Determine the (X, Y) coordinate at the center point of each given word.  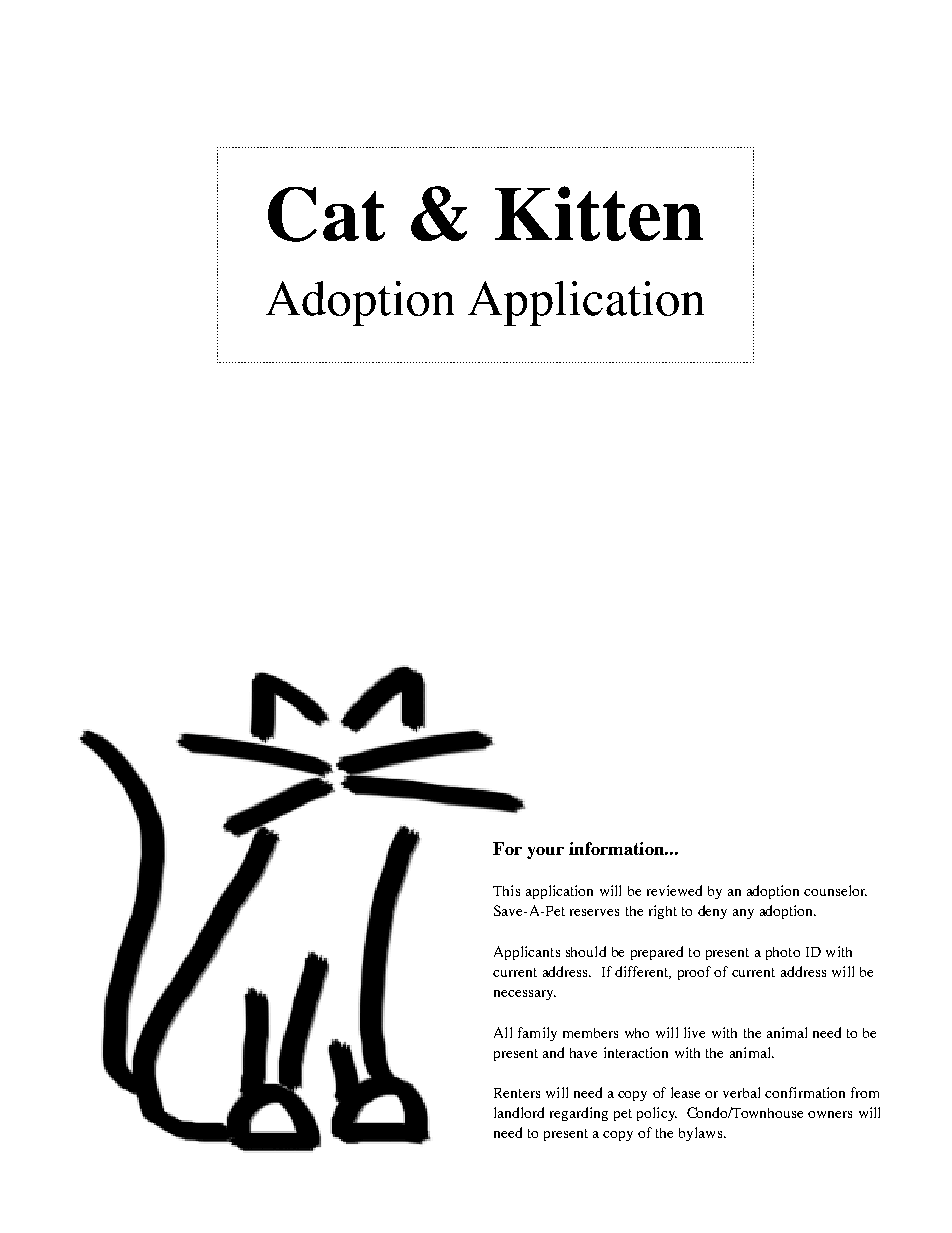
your (545, 853)
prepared (657, 953)
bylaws (700, 1134)
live (694, 1032)
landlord (519, 1112)
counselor (835, 890)
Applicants (527, 953)
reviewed (674, 890)
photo (783, 953)
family (537, 1034)
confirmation (805, 1092)
